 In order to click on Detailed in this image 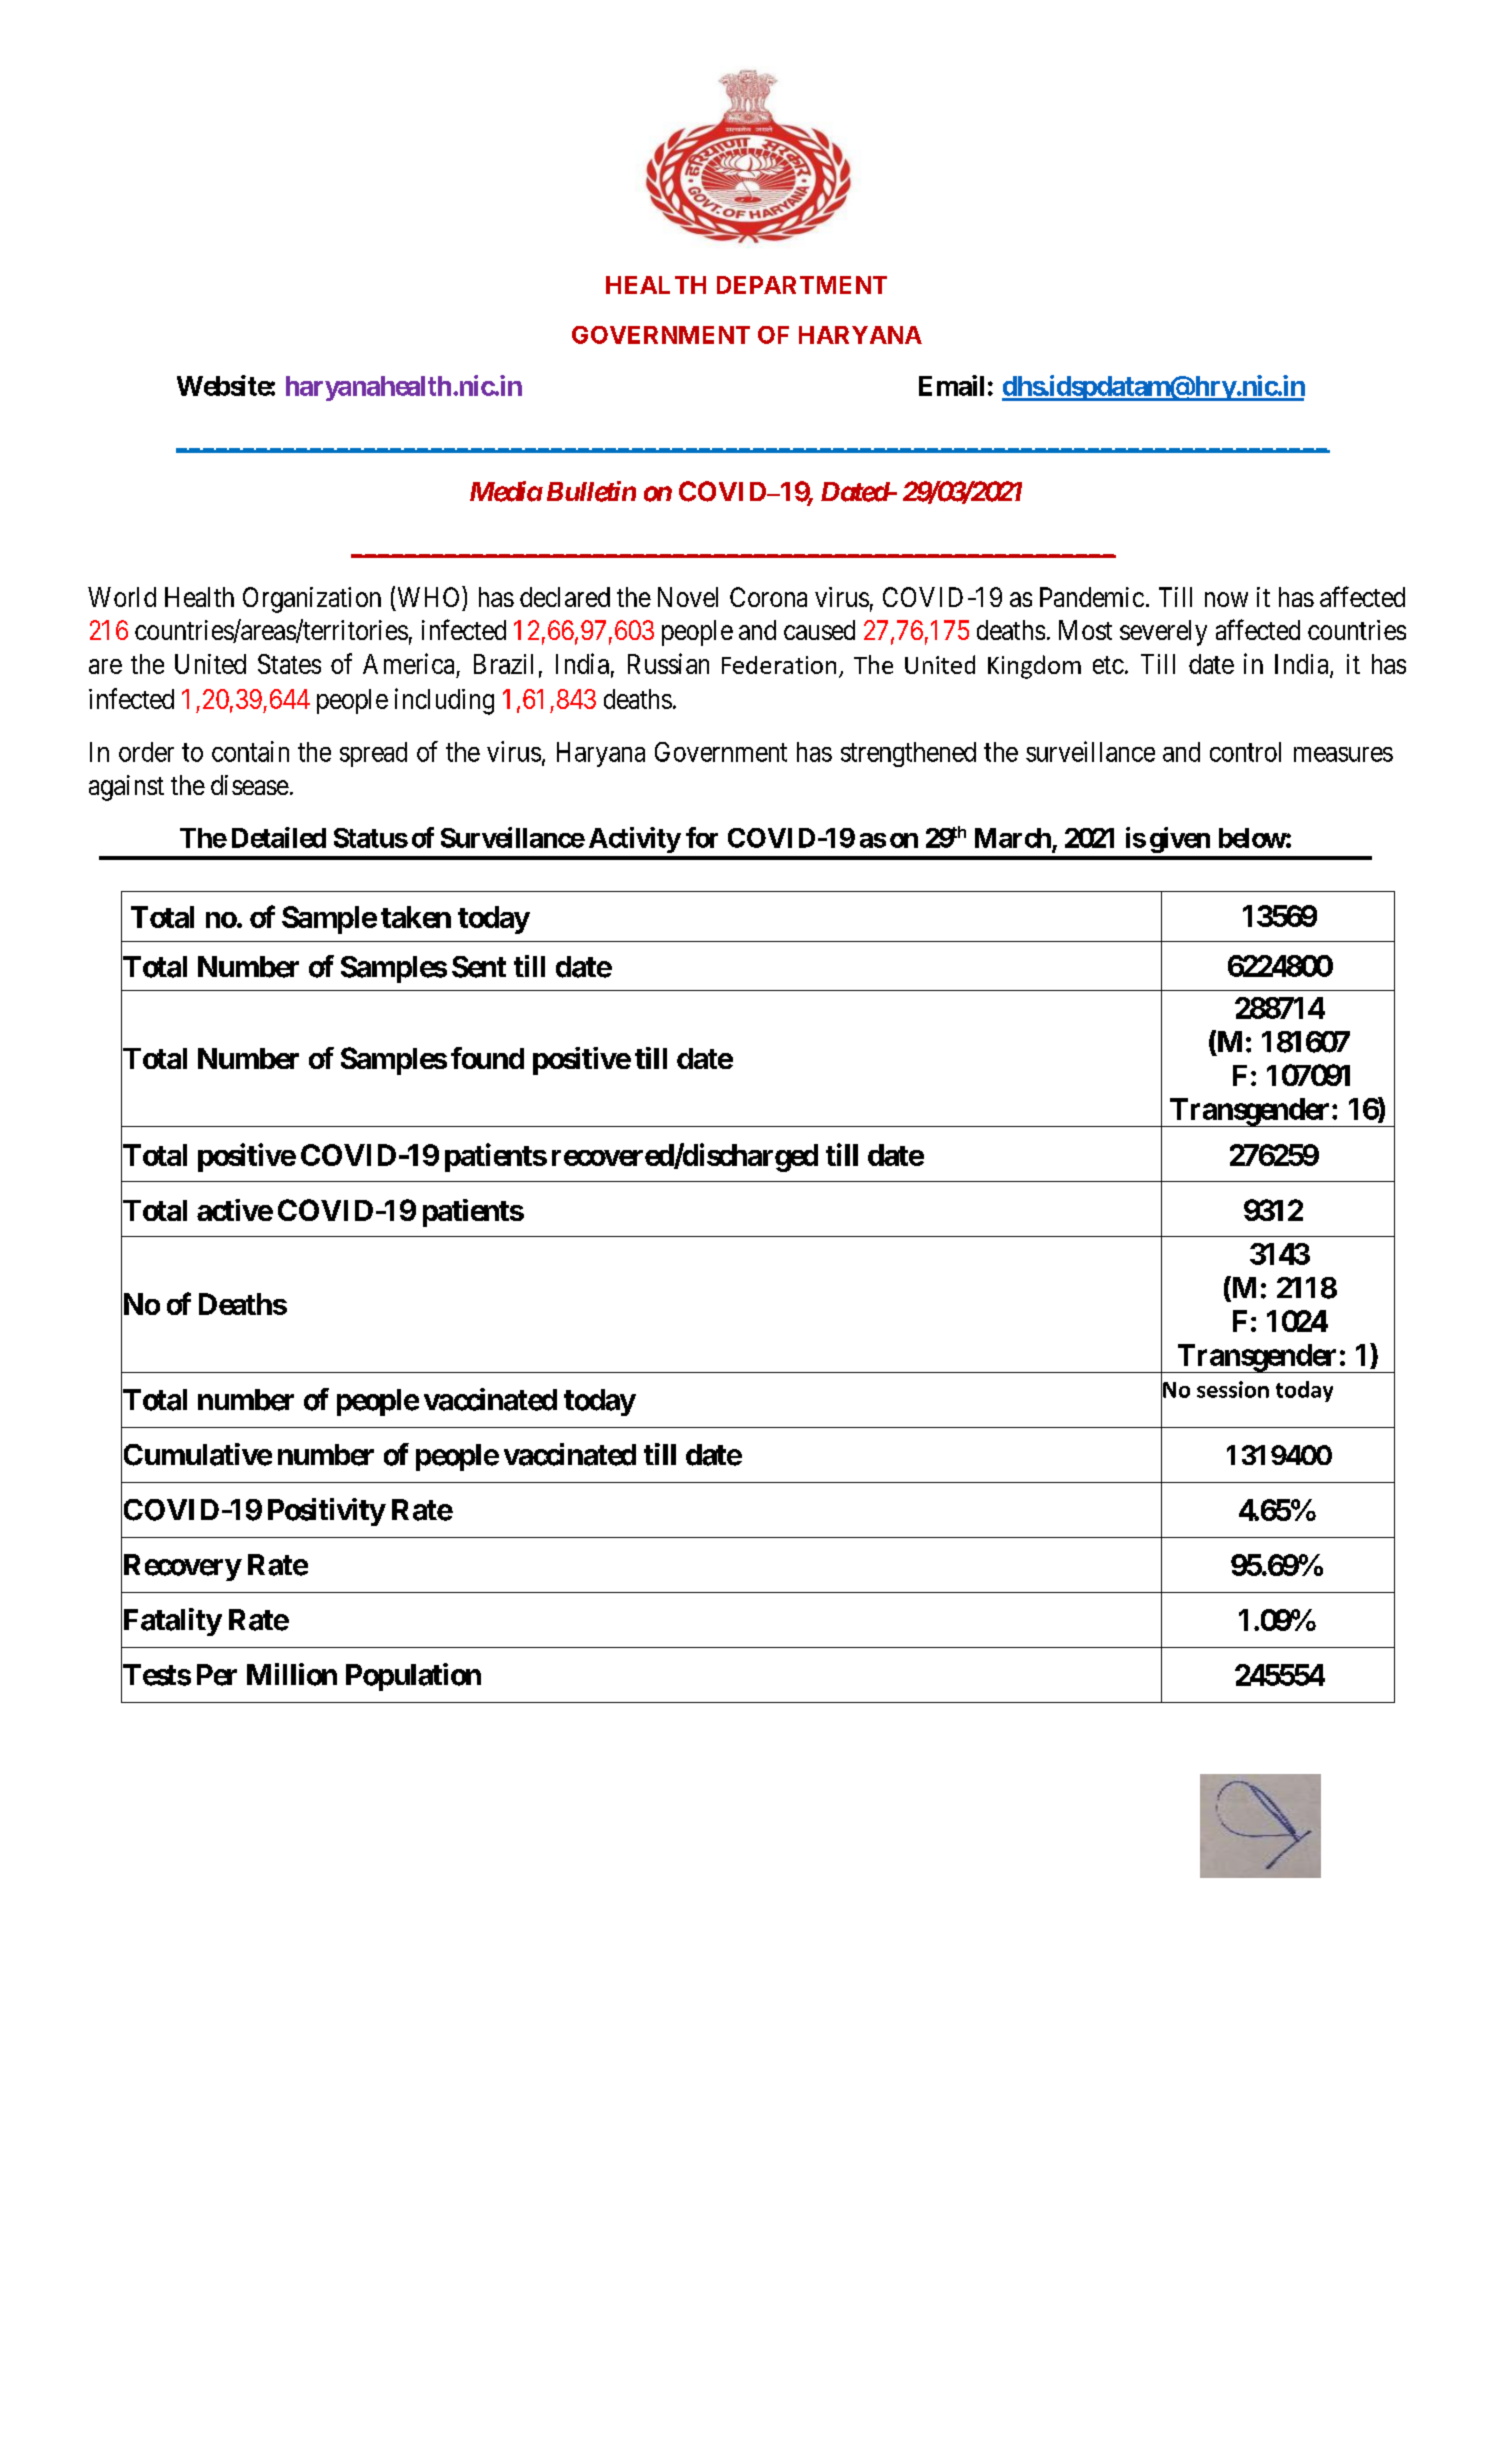, I will do `click(279, 837)`.
